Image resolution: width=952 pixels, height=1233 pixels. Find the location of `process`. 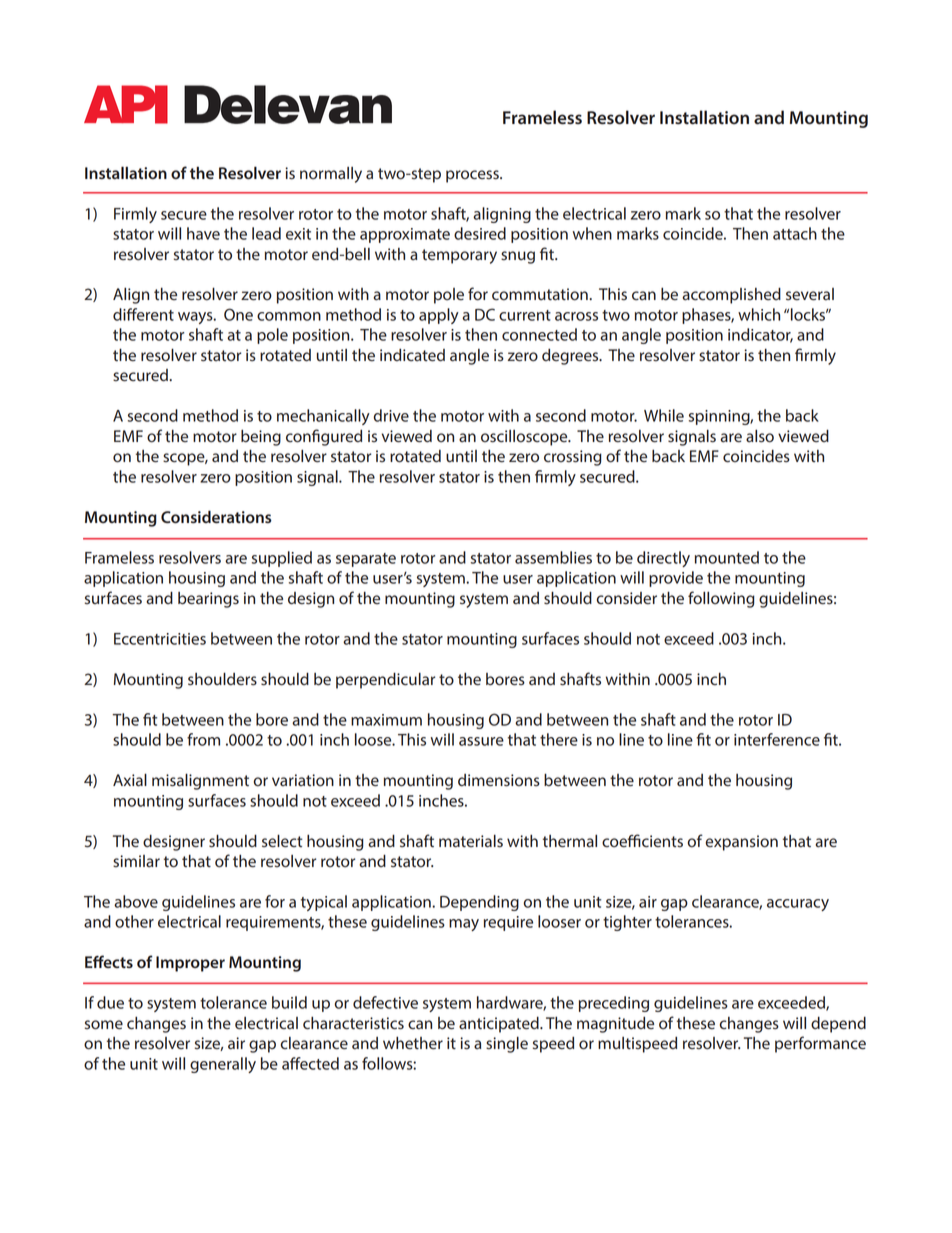

process is located at coordinates (473, 176).
